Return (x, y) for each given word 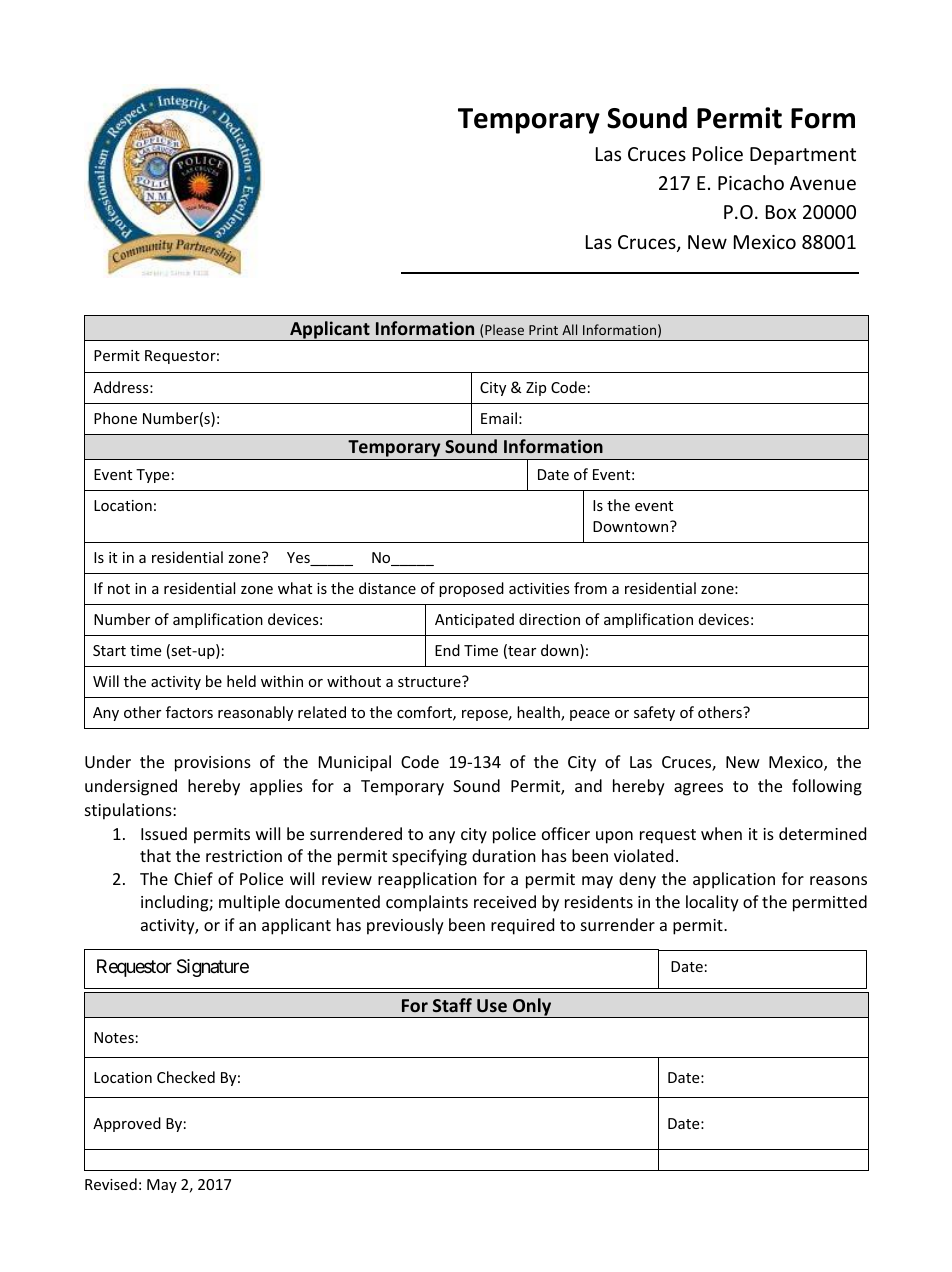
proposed (471, 589)
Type (152, 476)
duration (504, 855)
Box (781, 212)
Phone (115, 418)
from (590, 588)
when (721, 833)
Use (492, 1005)
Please (504, 329)
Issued (164, 833)
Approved (127, 1124)
